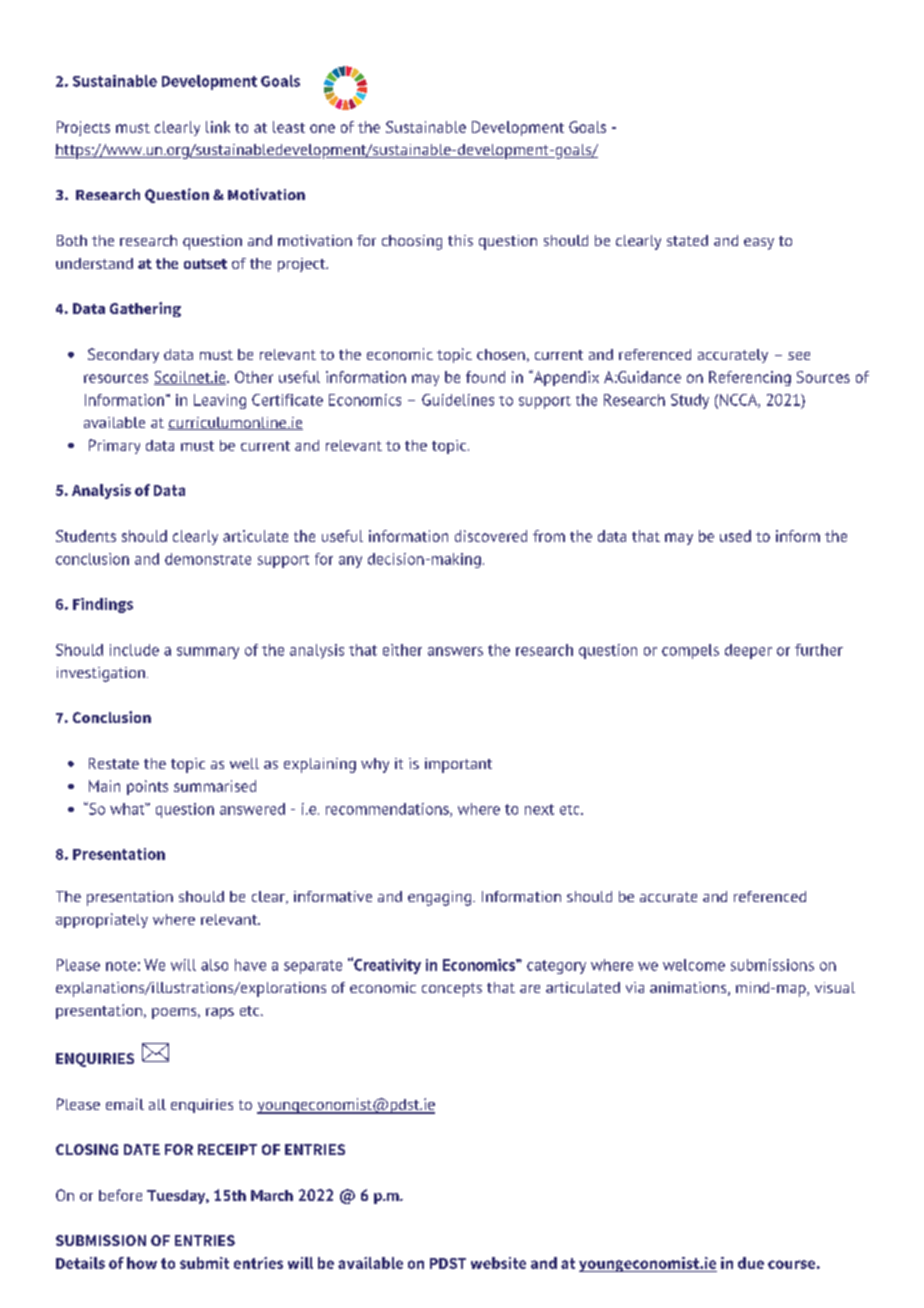 The width and height of the screenshot is (924, 1308). I want to click on easy, so click(759, 244).
